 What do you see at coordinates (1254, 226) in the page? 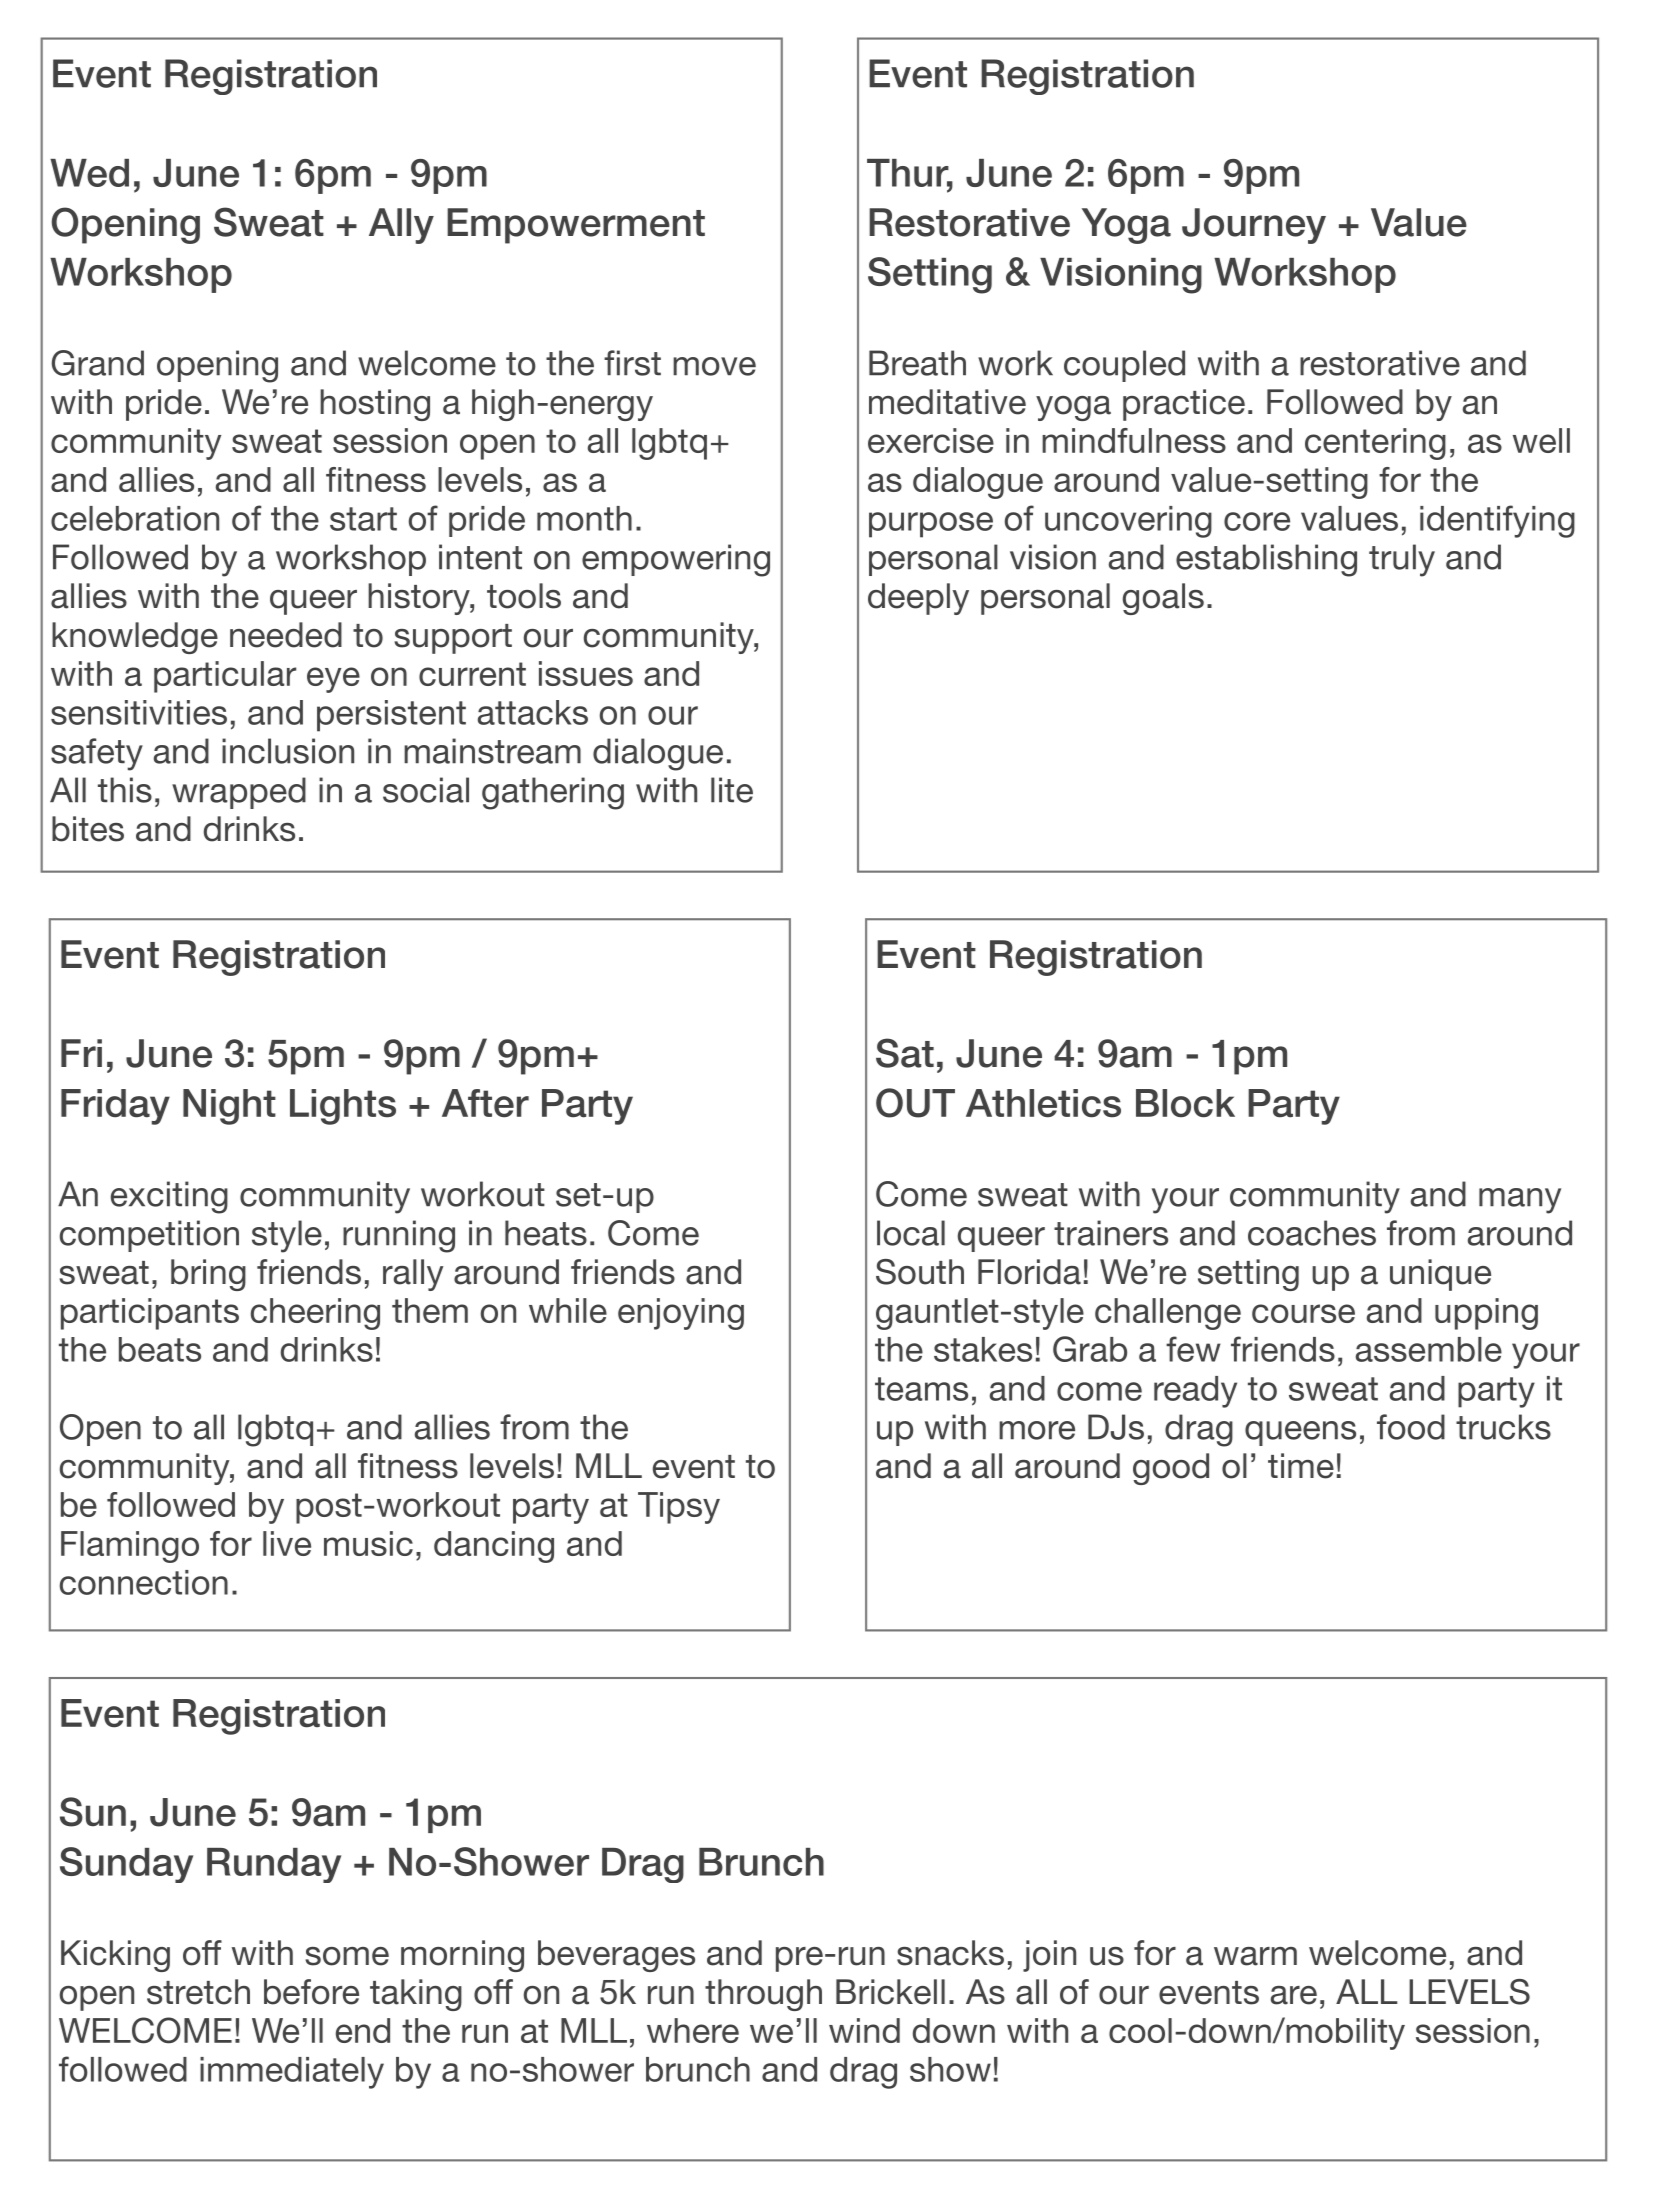
I see `Journey` at bounding box center [1254, 226].
